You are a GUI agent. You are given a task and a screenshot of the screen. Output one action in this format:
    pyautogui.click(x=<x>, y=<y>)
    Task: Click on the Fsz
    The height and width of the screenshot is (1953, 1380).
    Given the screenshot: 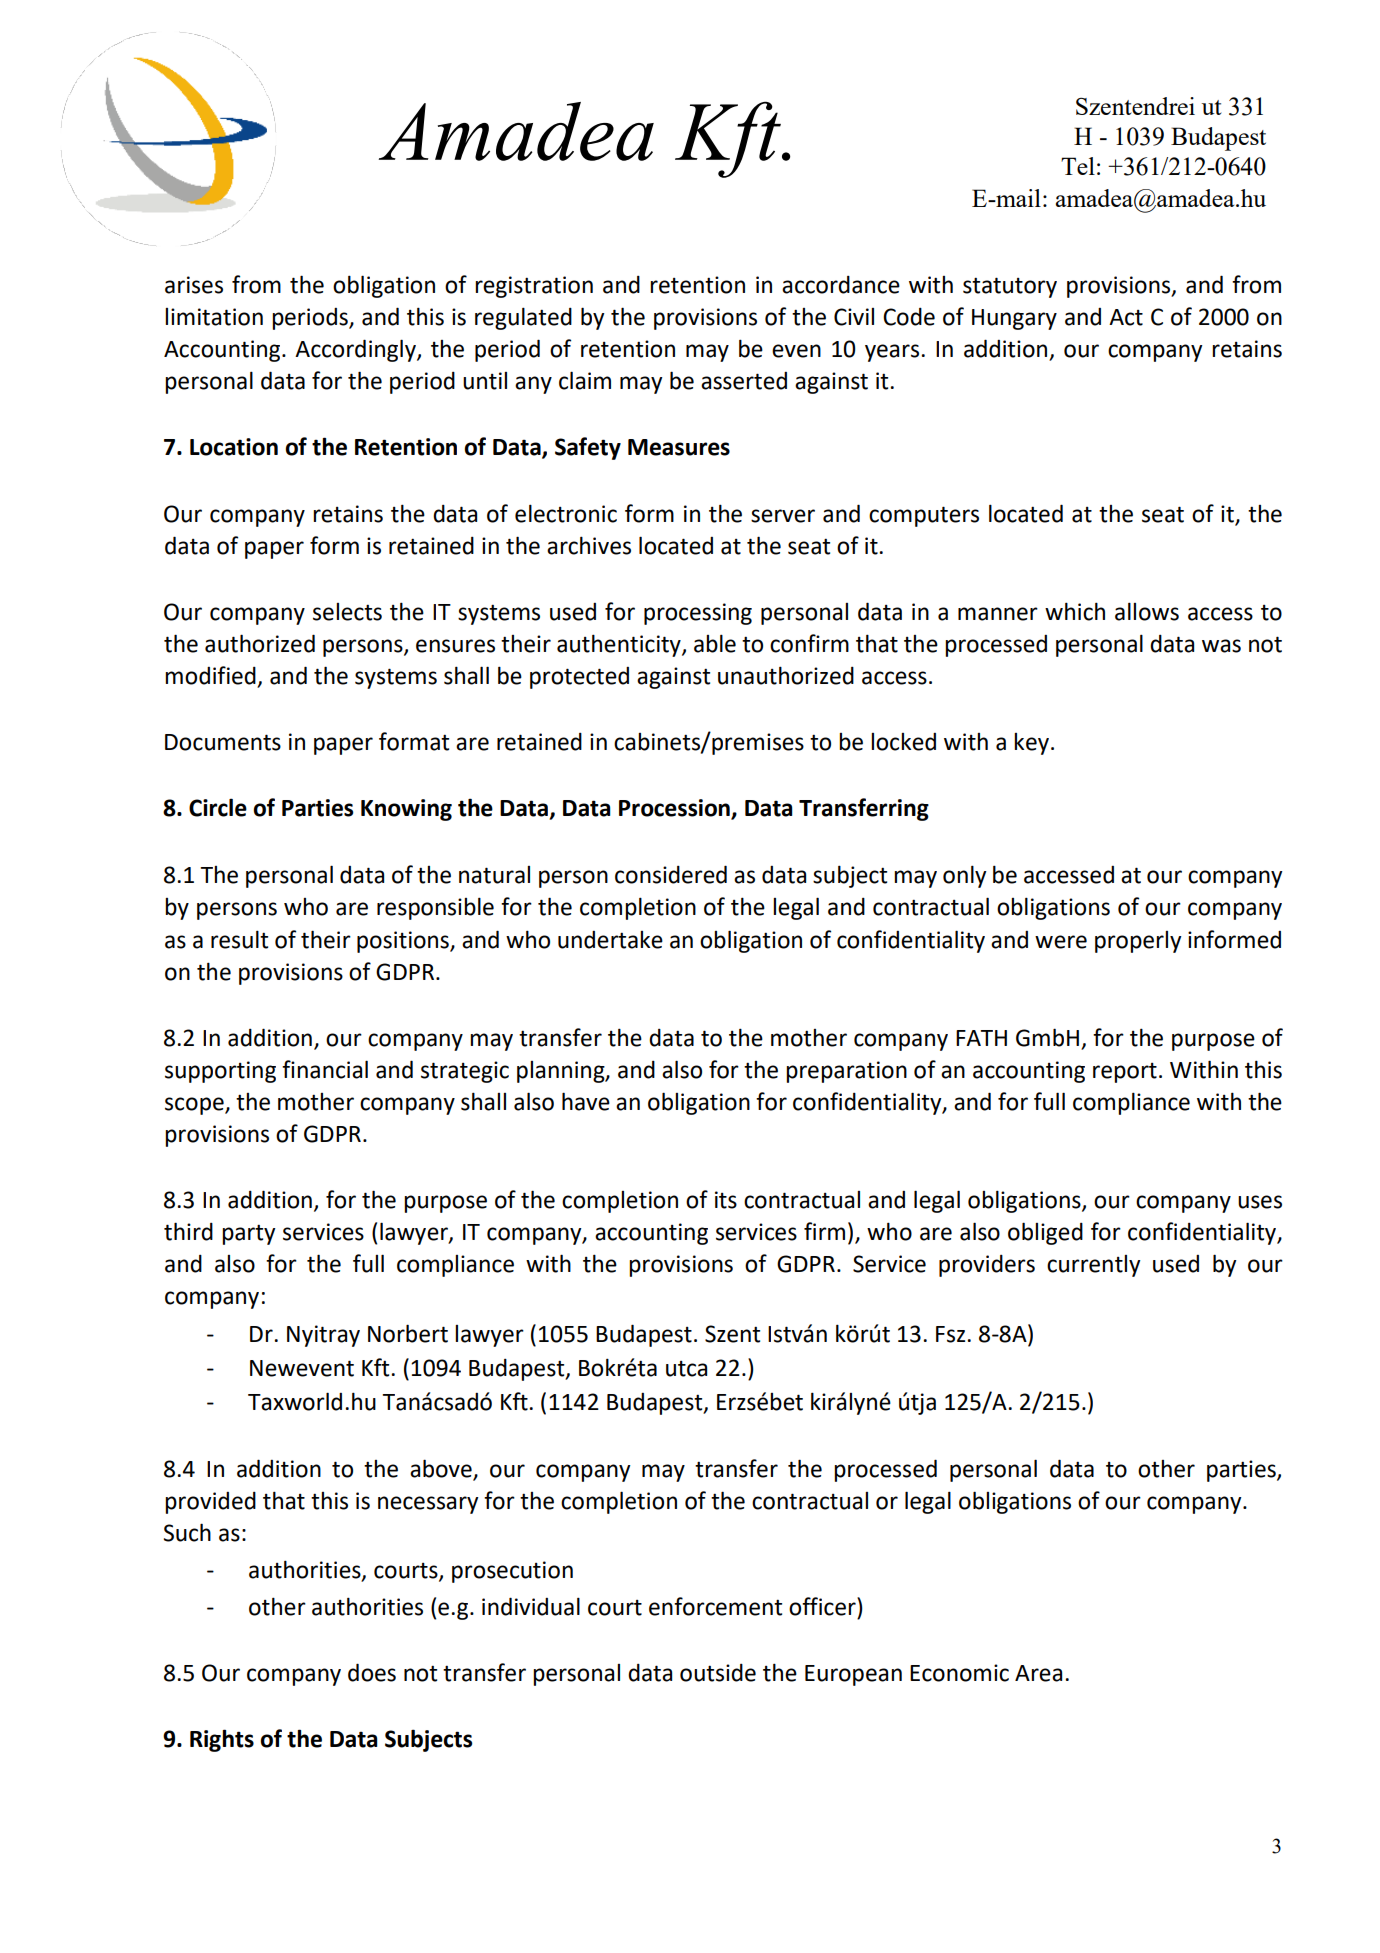 What is the action you would take?
    pyautogui.click(x=952, y=1334)
